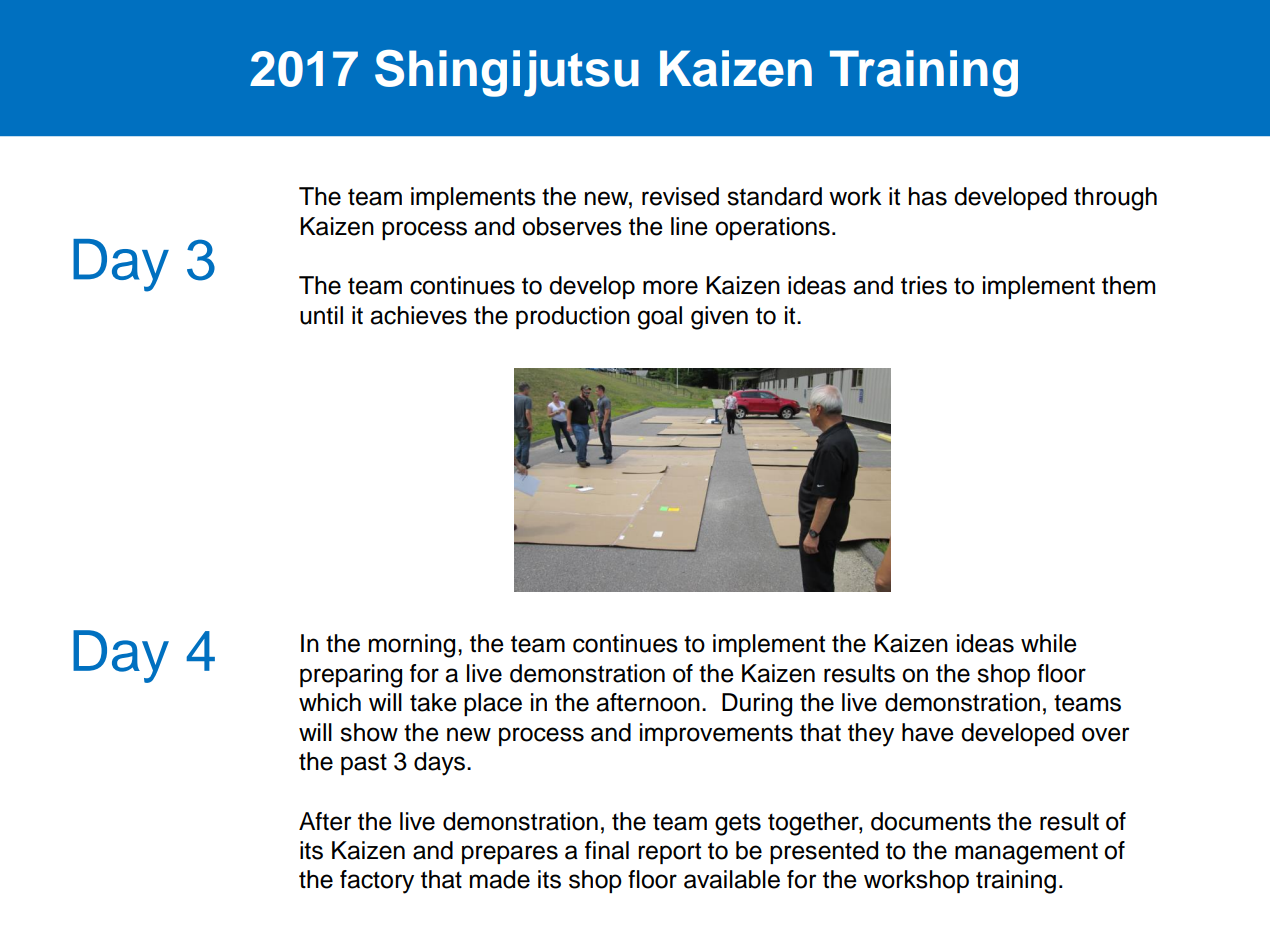 The image size is (1270, 952). I want to click on During, so click(757, 705).
